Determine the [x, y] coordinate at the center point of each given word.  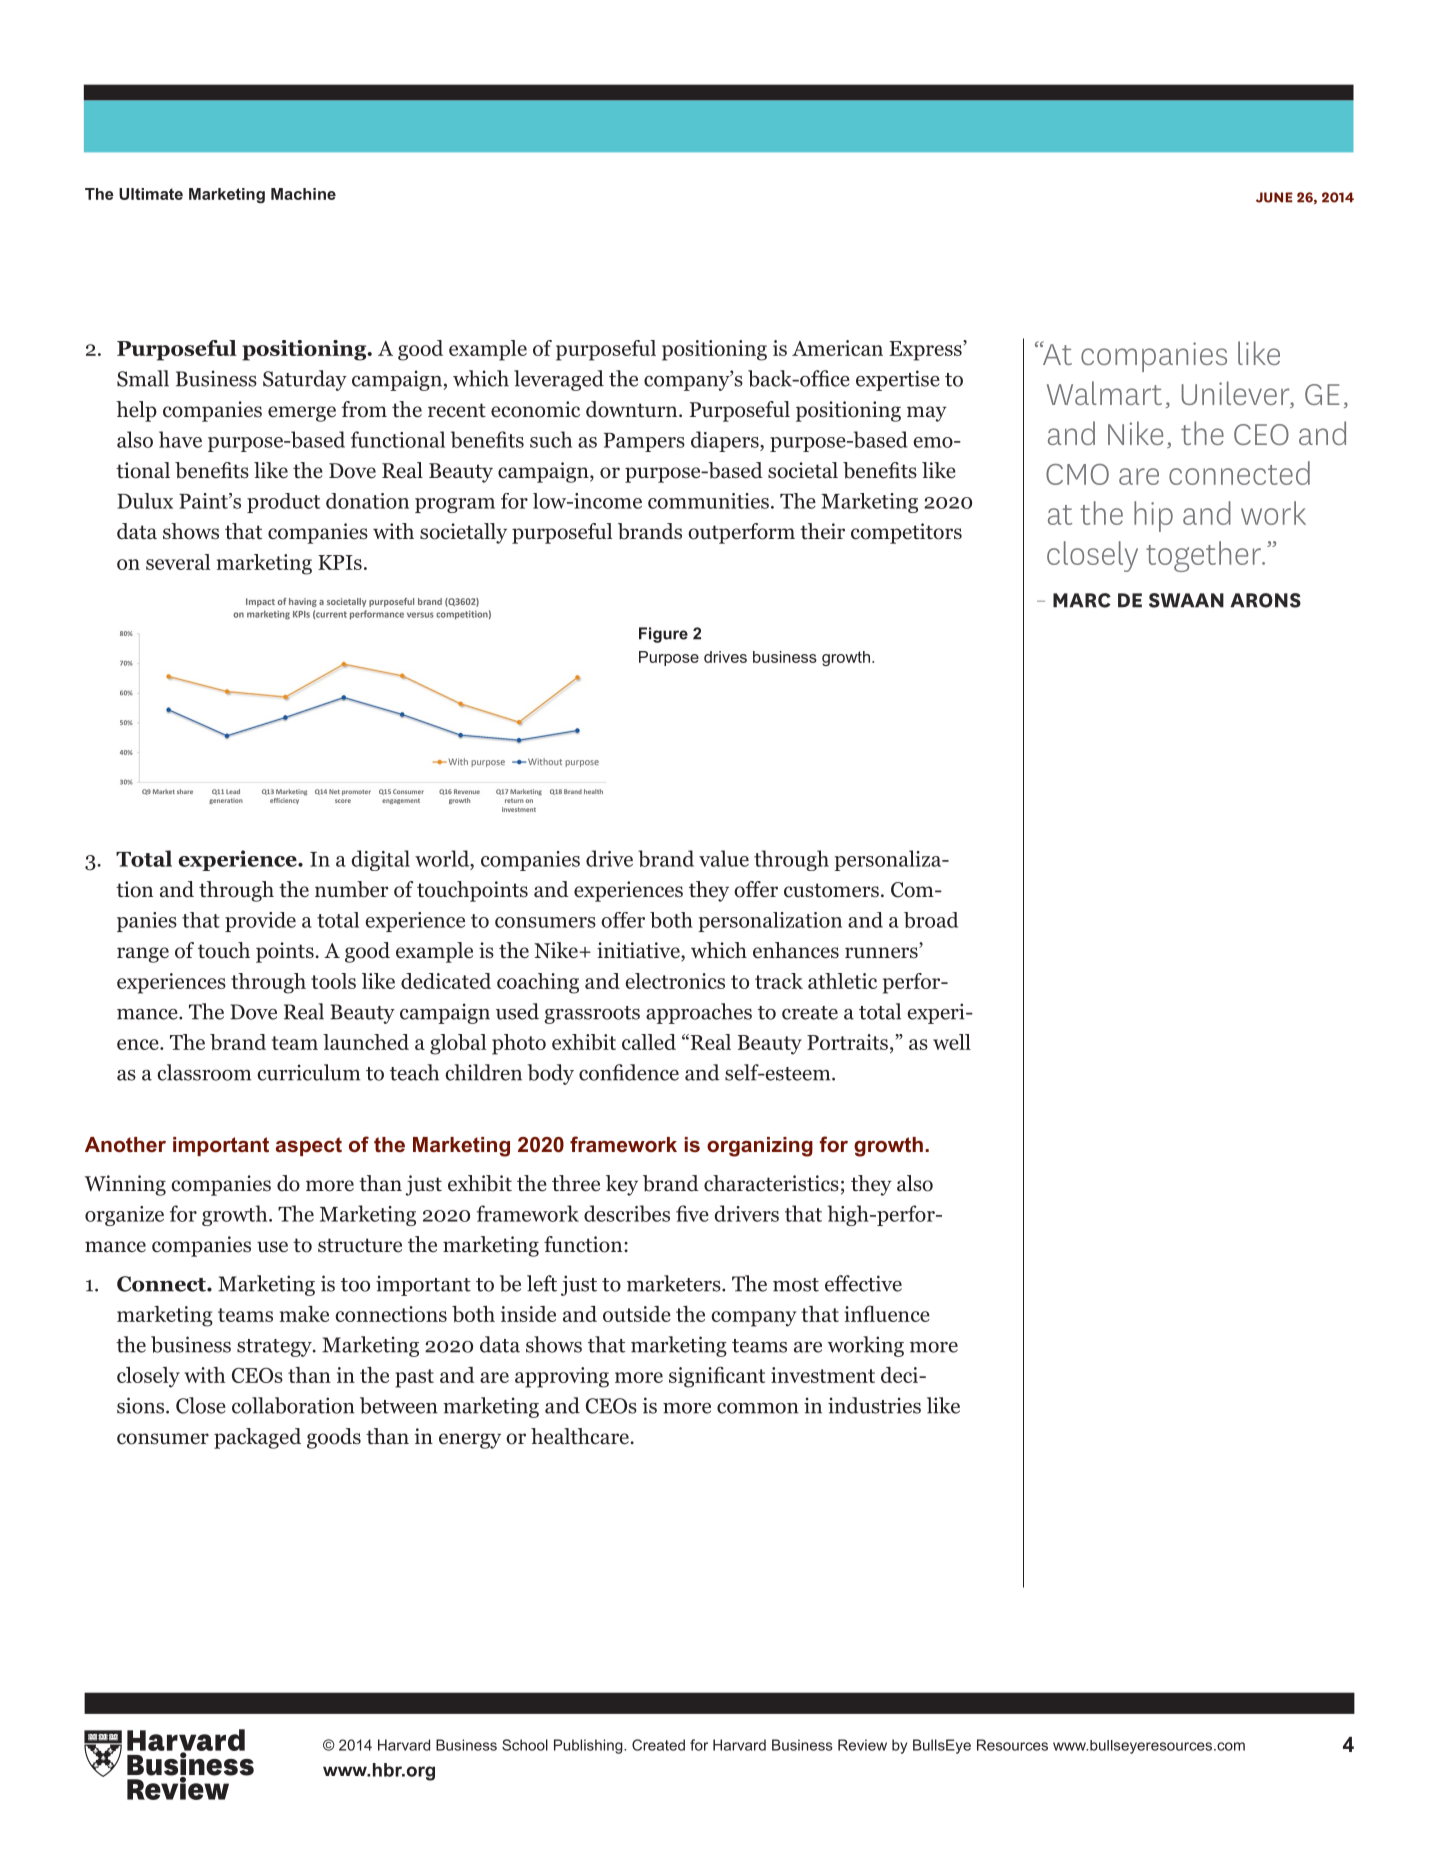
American [837, 348]
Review [862, 1745]
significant [717, 1377]
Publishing [589, 1746]
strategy [275, 1348]
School [525, 1745]
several [178, 562]
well [952, 1042]
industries [874, 1405]
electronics [675, 981]
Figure [663, 635]
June [1274, 197]
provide [260, 922]
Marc [1082, 600]
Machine [303, 194]
